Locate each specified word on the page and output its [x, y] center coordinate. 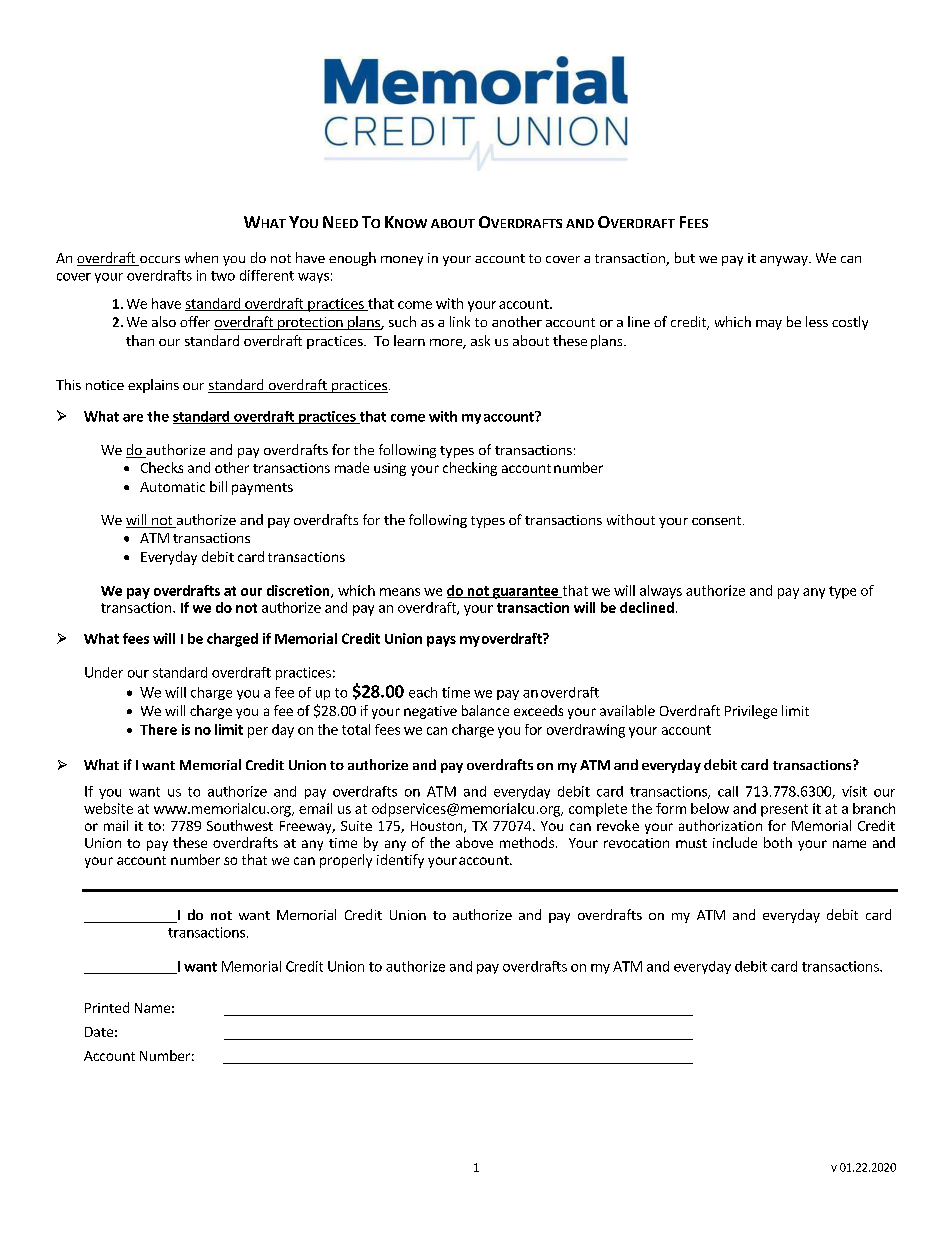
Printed [107, 1007]
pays [441, 641]
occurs [159, 261]
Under [104, 672]
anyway [785, 261]
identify [400, 861]
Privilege [751, 712]
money [402, 261]
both [778, 842]
